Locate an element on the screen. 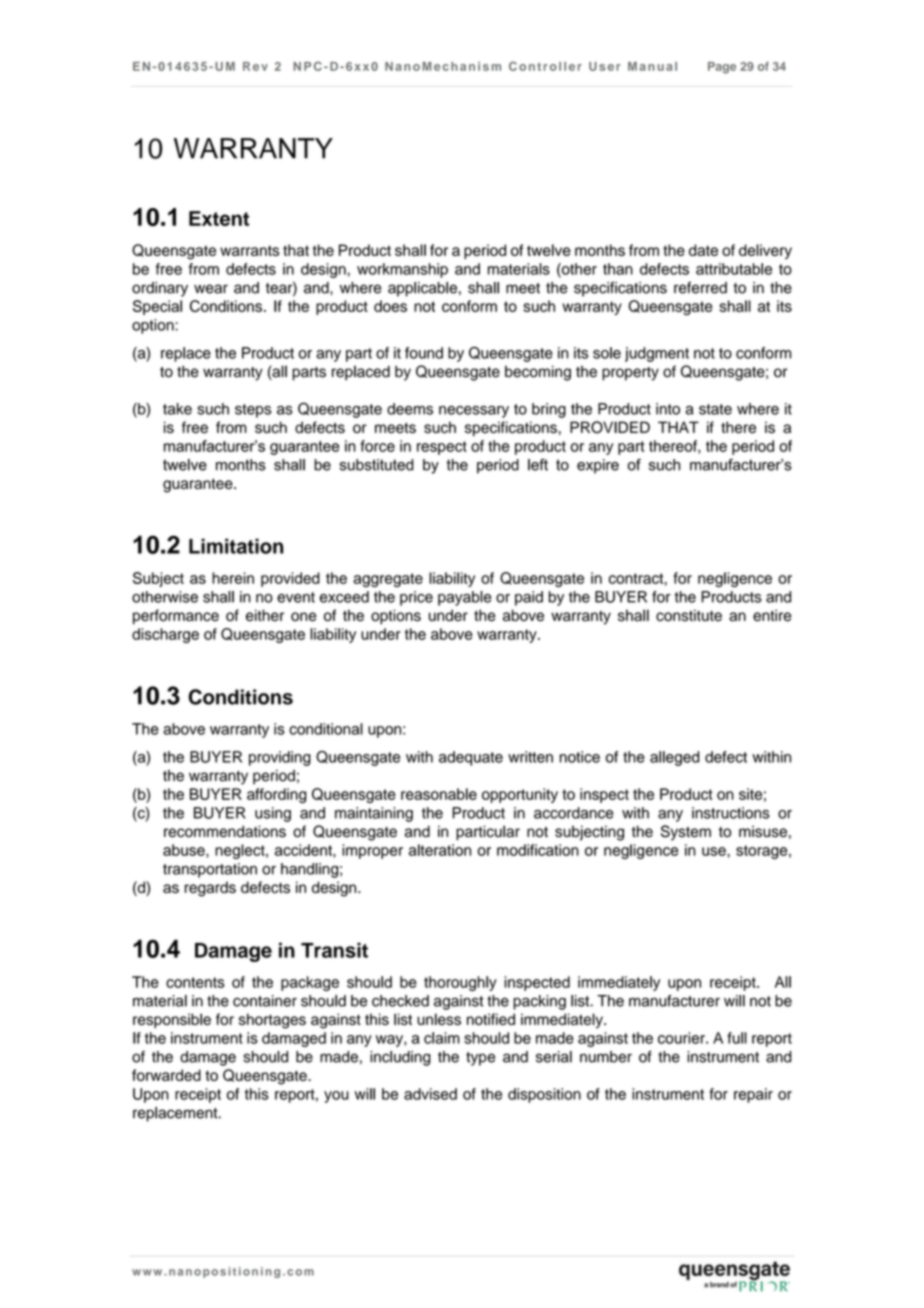  constitute is located at coordinates (689, 615).
